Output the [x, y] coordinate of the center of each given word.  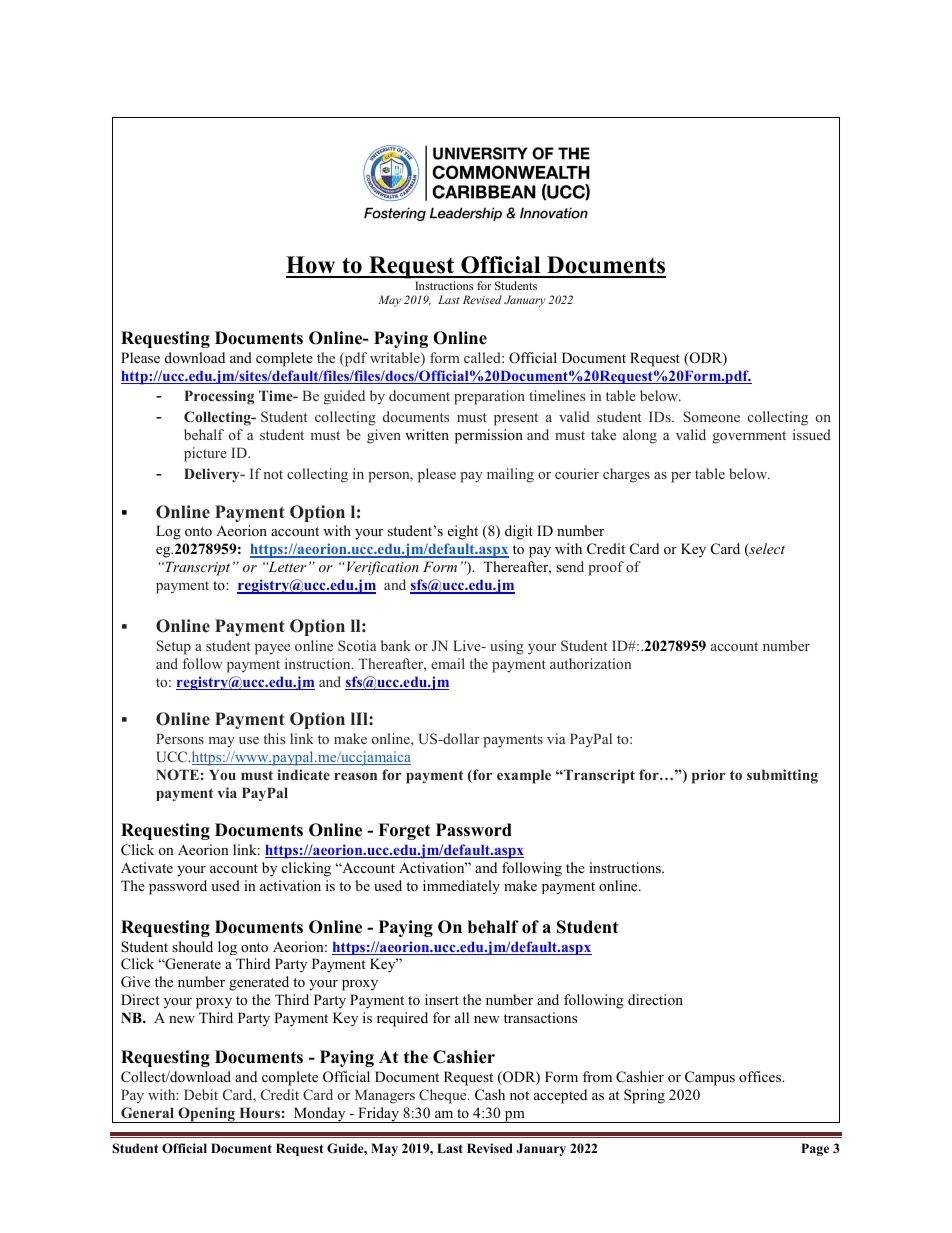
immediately [461, 887]
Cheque [444, 1096]
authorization [590, 663]
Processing [219, 397]
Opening [206, 1115]
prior [709, 776]
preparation [489, 397]
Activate [147, 867]
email [448, 663]
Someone [711, 416]
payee [272, 649]
